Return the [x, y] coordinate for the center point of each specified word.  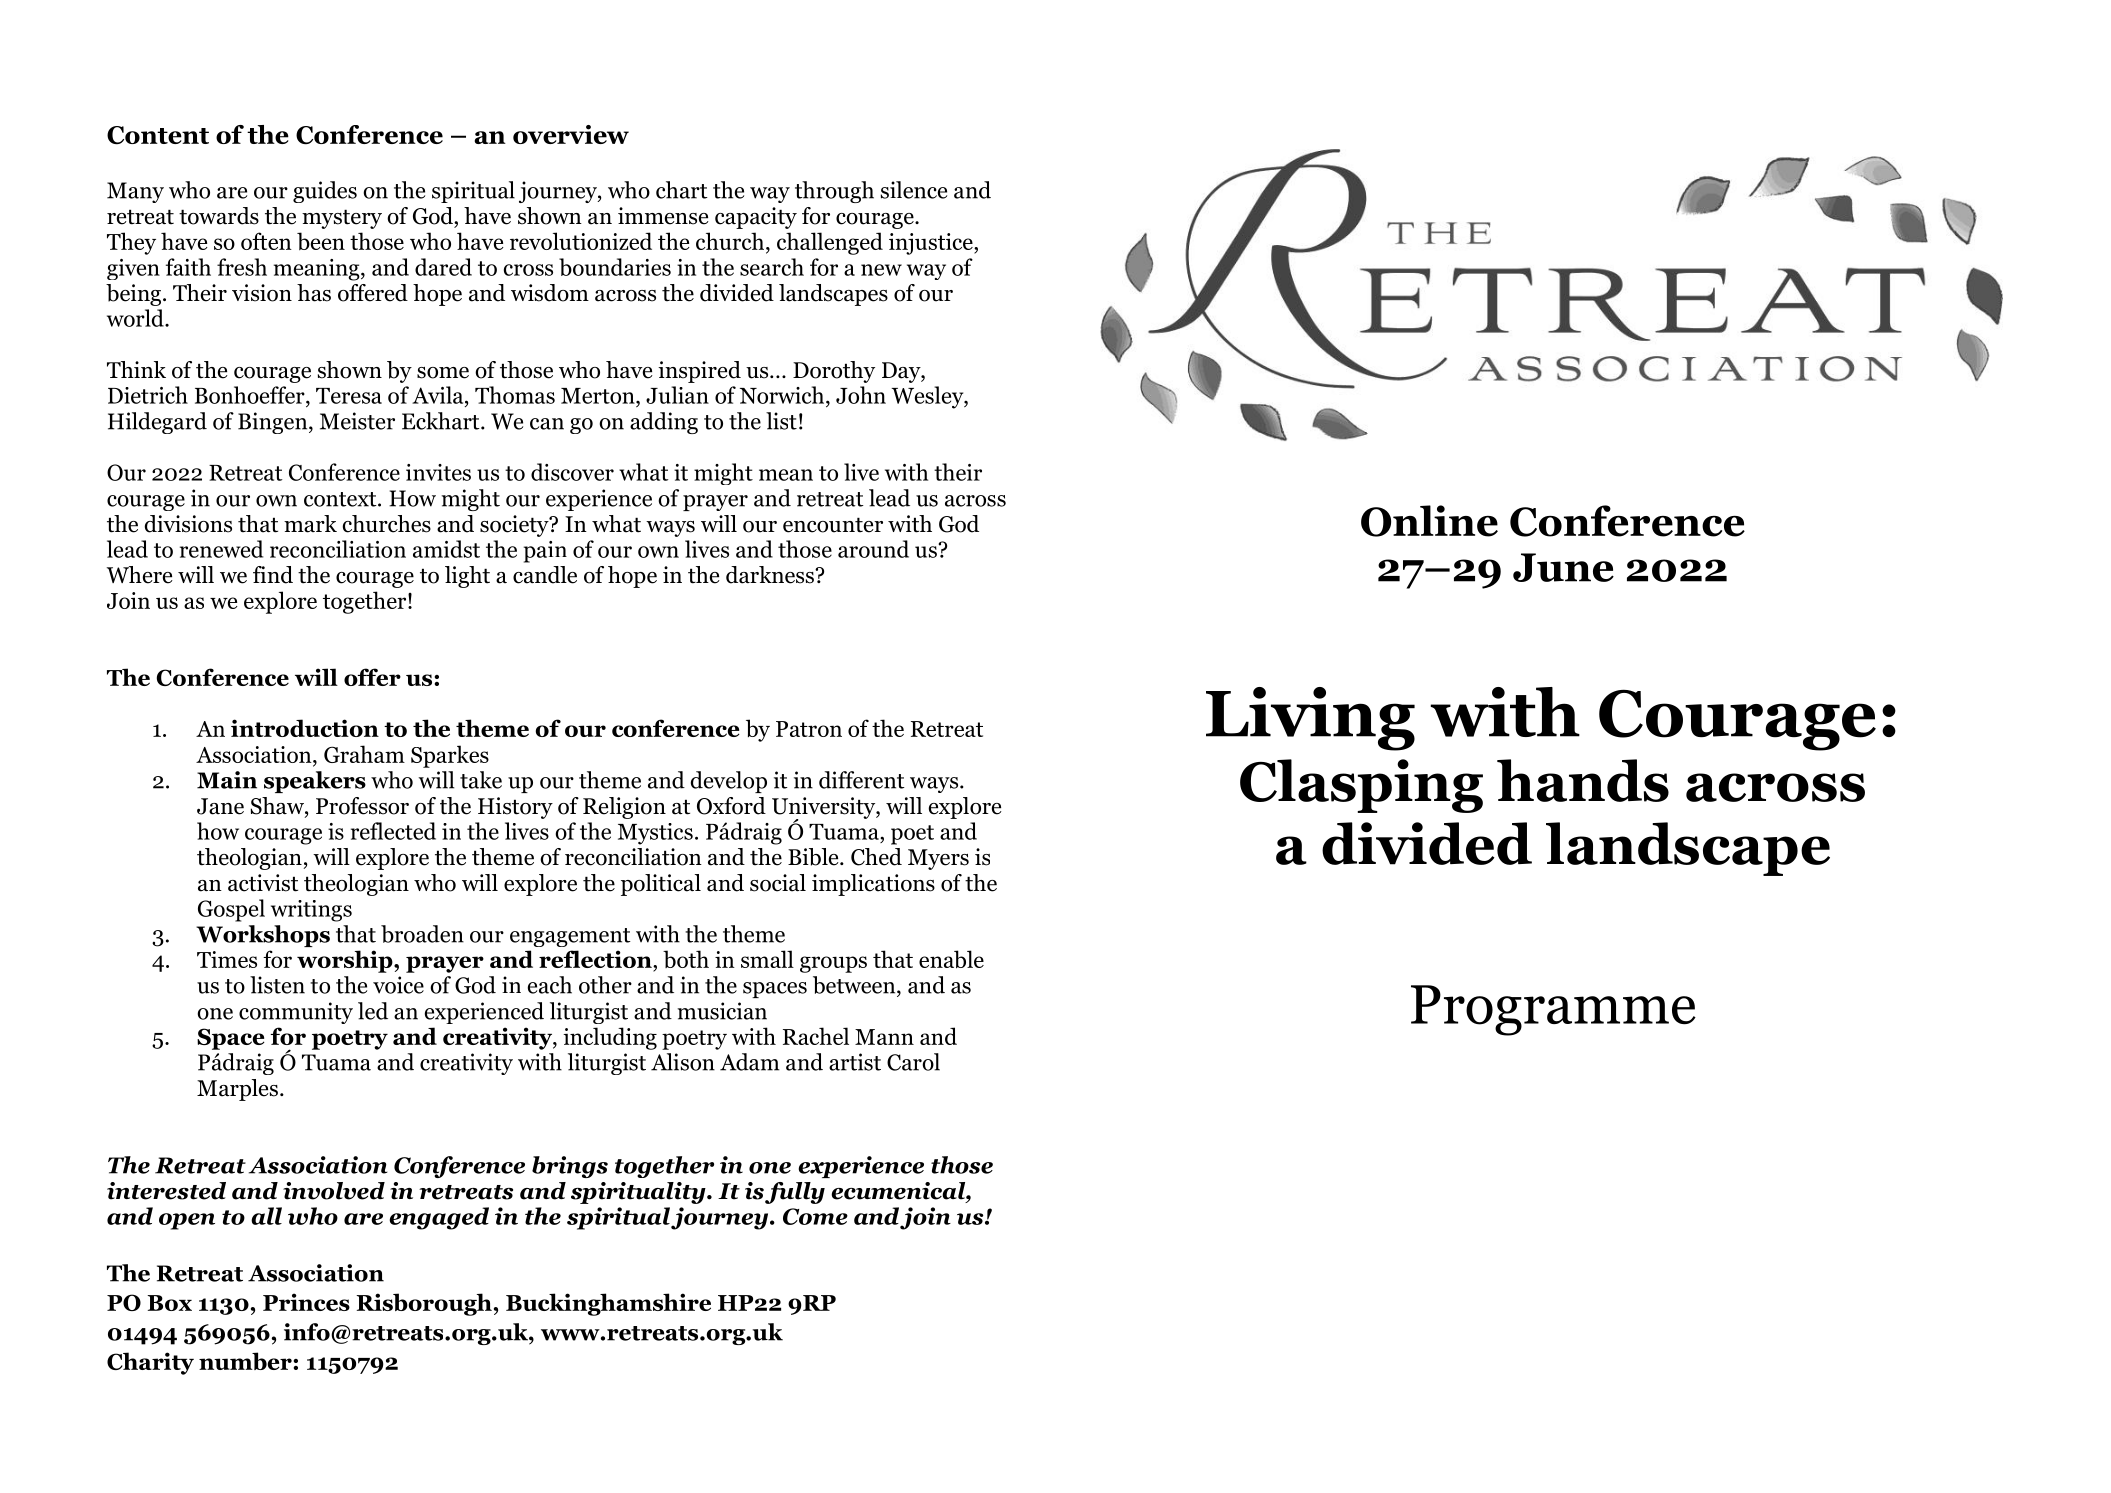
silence [914, 190]
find [273, 575]
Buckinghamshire [608, 1304]
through [834, 192]
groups [833, 964]
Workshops [263, 936]
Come [815, 1216]
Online [1429, 521]
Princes [306, 1302]
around [873, 549]
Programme [1553, 1010]
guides [325, 192]
